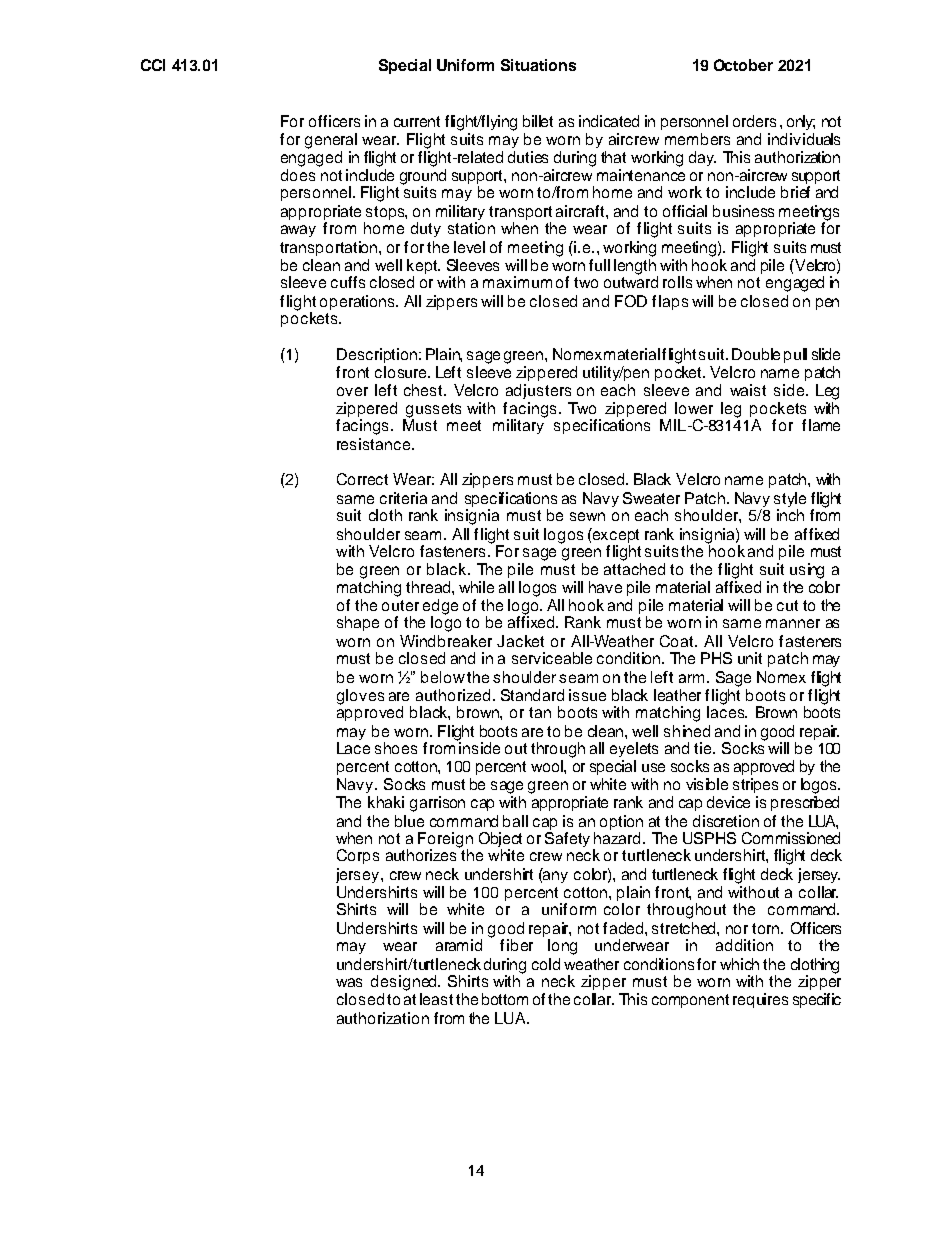 The width and height of the screenshot is (952, 1233). I want to click on October, so click(743, 65).
